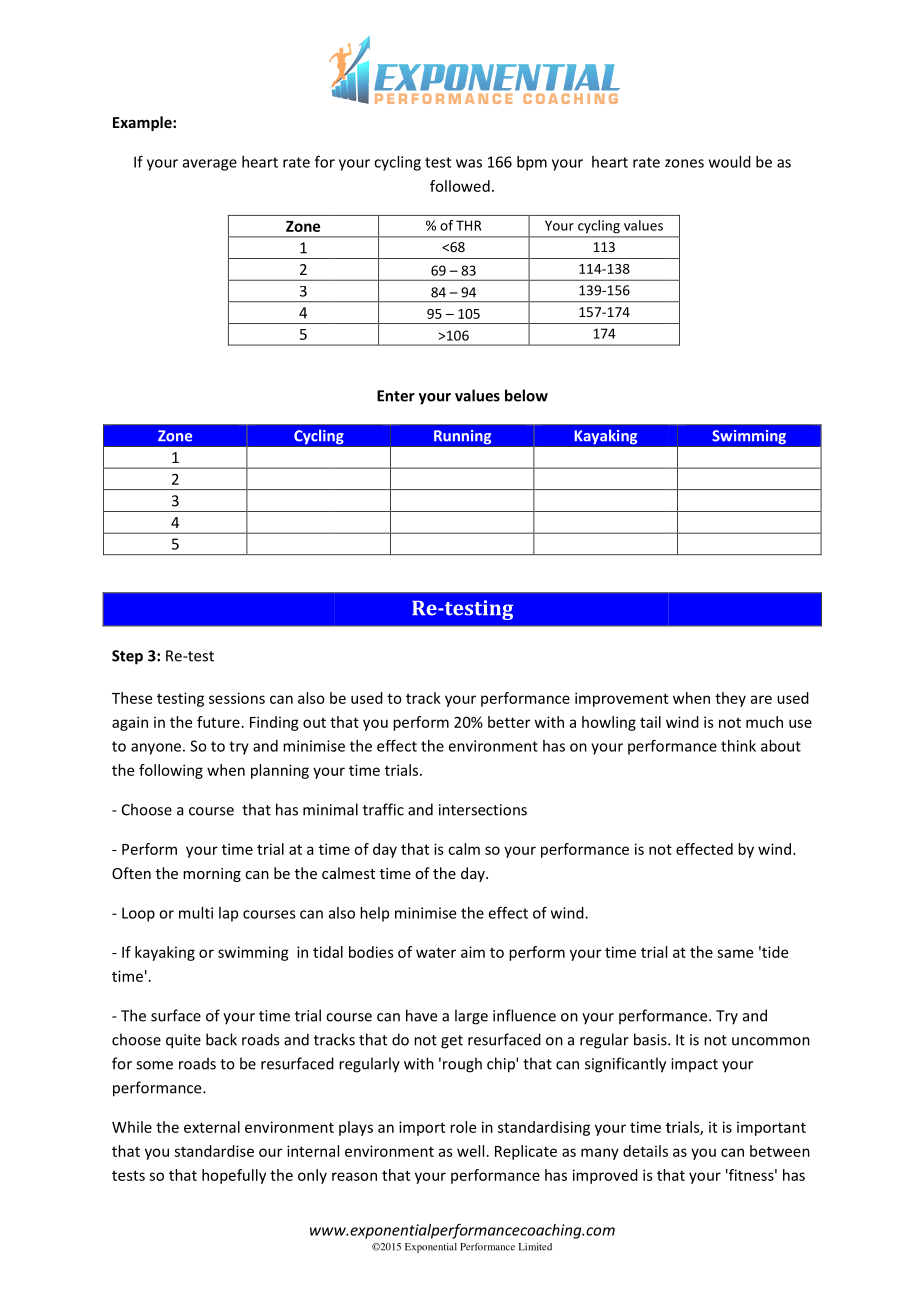  I want to click on again, so click(130, 723).
